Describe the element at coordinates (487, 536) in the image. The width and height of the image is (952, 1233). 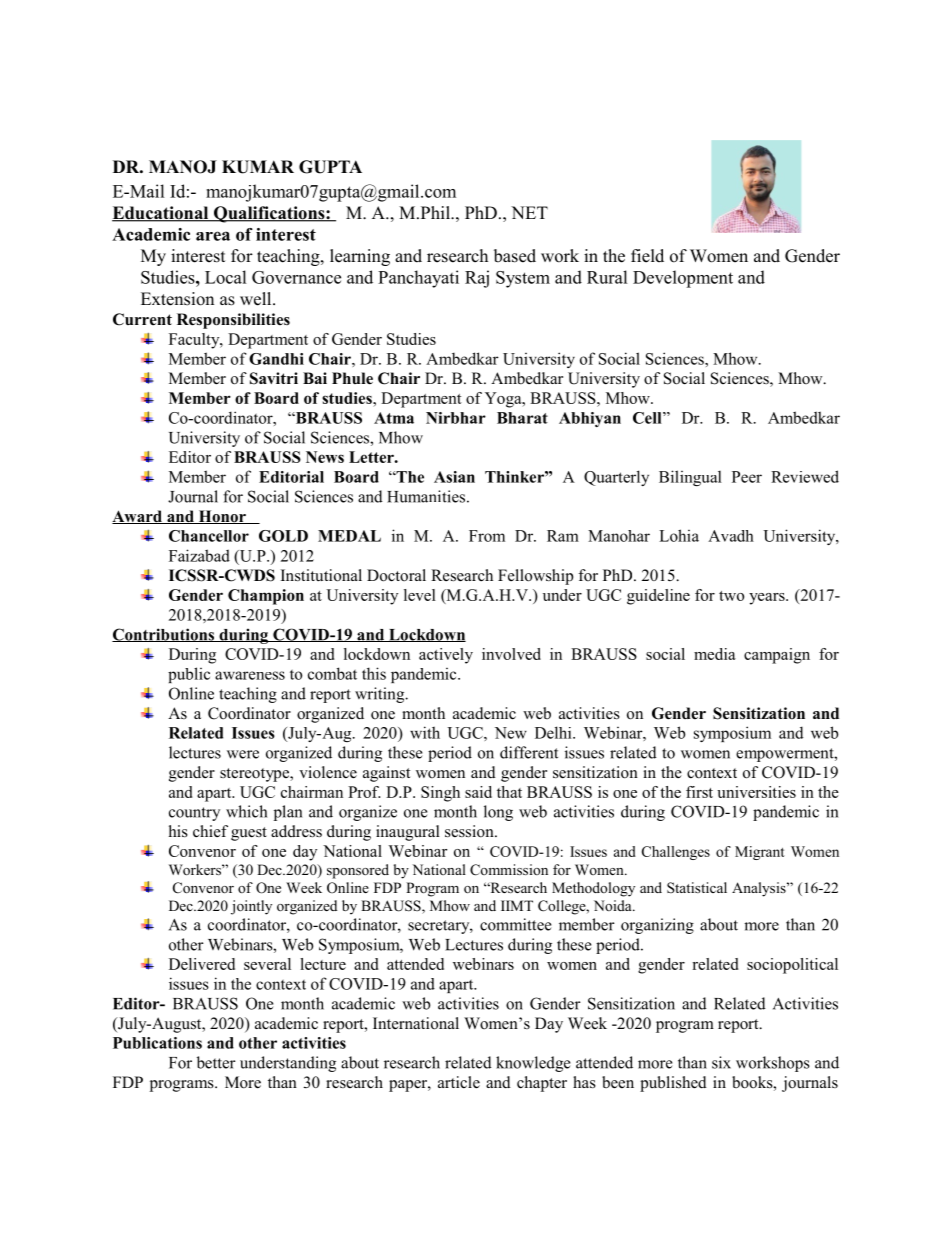
I see `From` at that location.
